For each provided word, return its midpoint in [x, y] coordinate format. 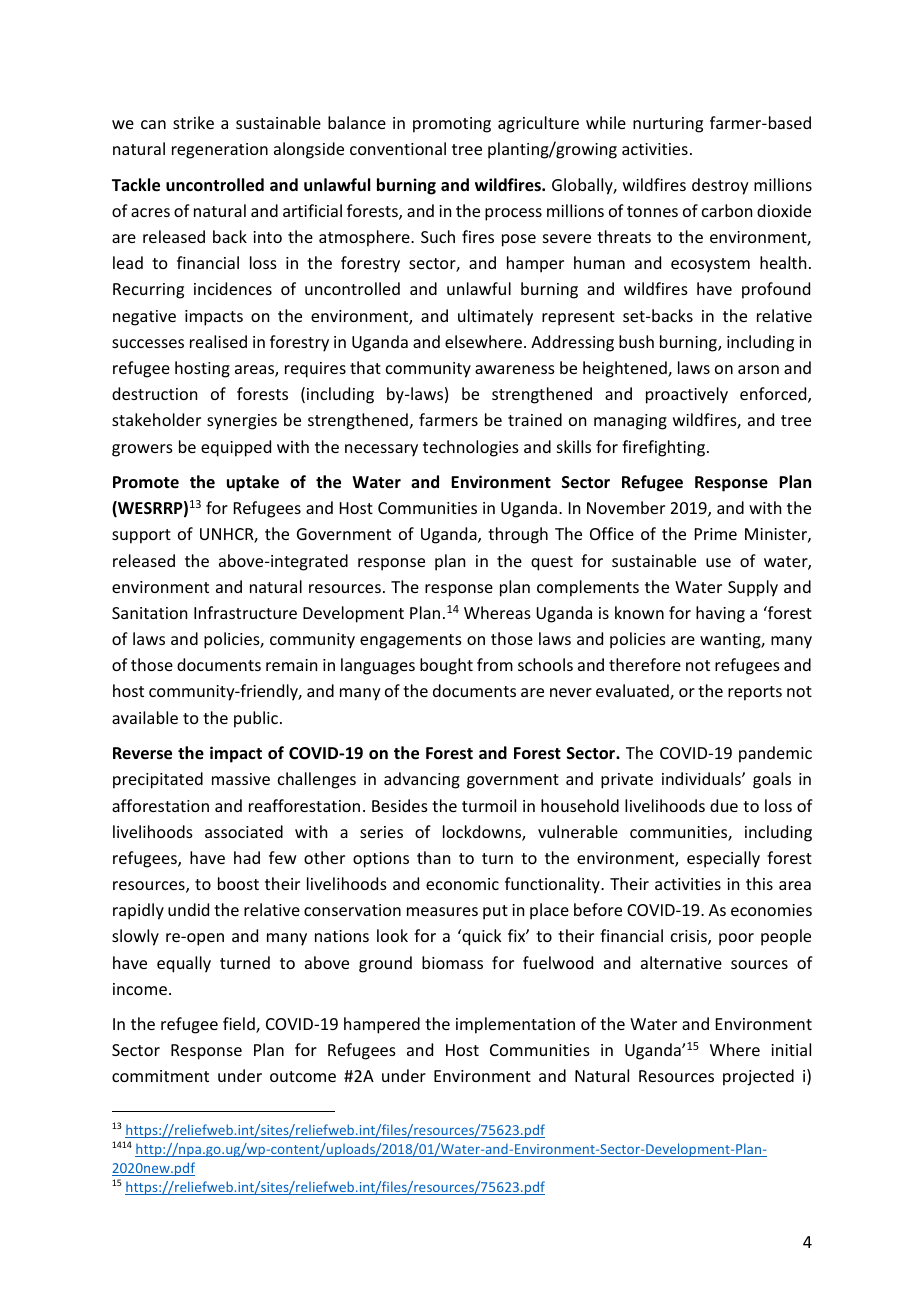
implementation [515, 1025]
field [240, 1025]
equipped [236, 448]
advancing [422, 780]
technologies [471, 448]
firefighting [665, 448]
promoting [452, 125]
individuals [702, 778]
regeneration [220, 151]
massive [241, 779]
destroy [720, 186]
